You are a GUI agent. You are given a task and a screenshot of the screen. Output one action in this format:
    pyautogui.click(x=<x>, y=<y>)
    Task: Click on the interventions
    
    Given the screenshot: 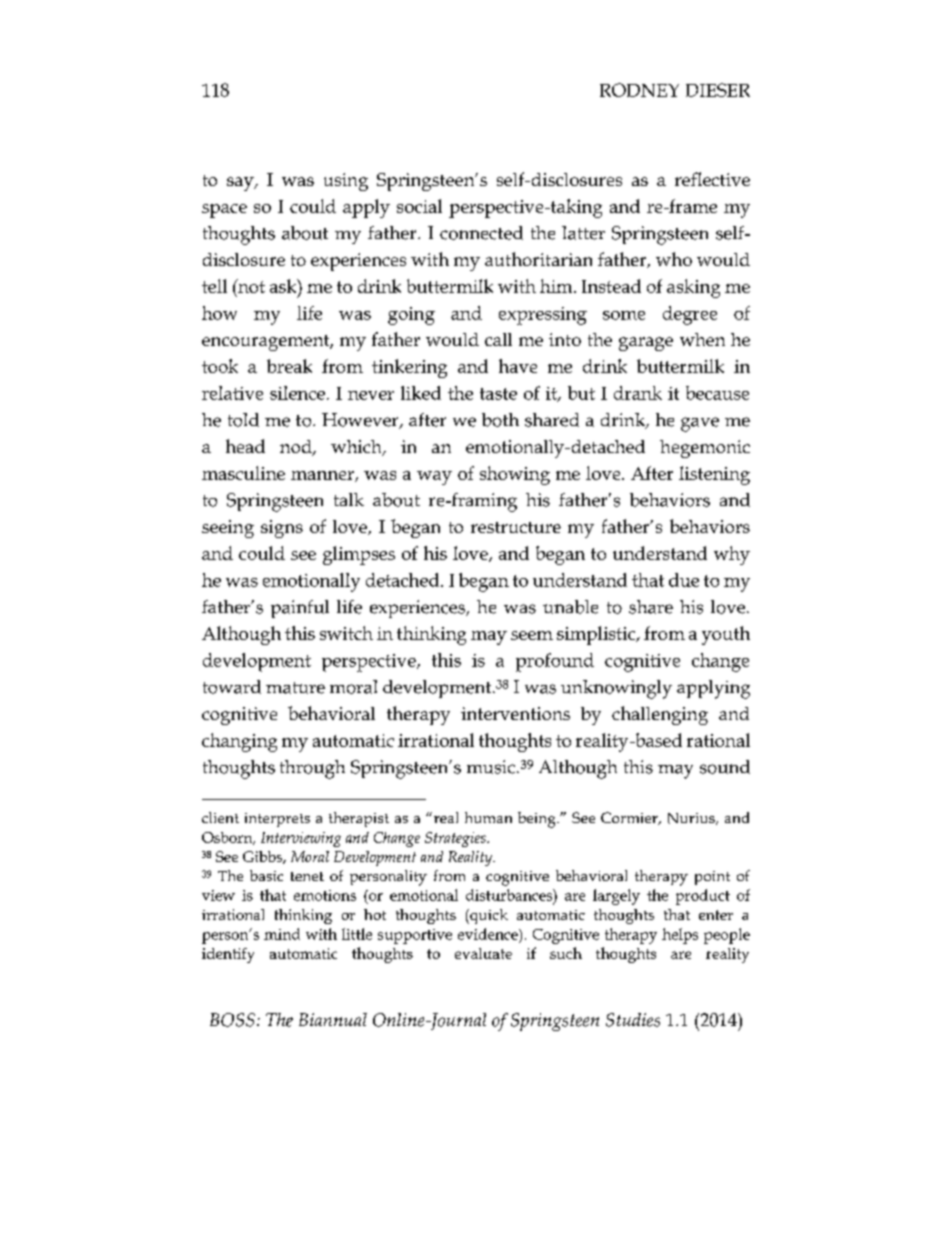 What is the action you would take?
    pyautogui.click(x=515, y=713)
